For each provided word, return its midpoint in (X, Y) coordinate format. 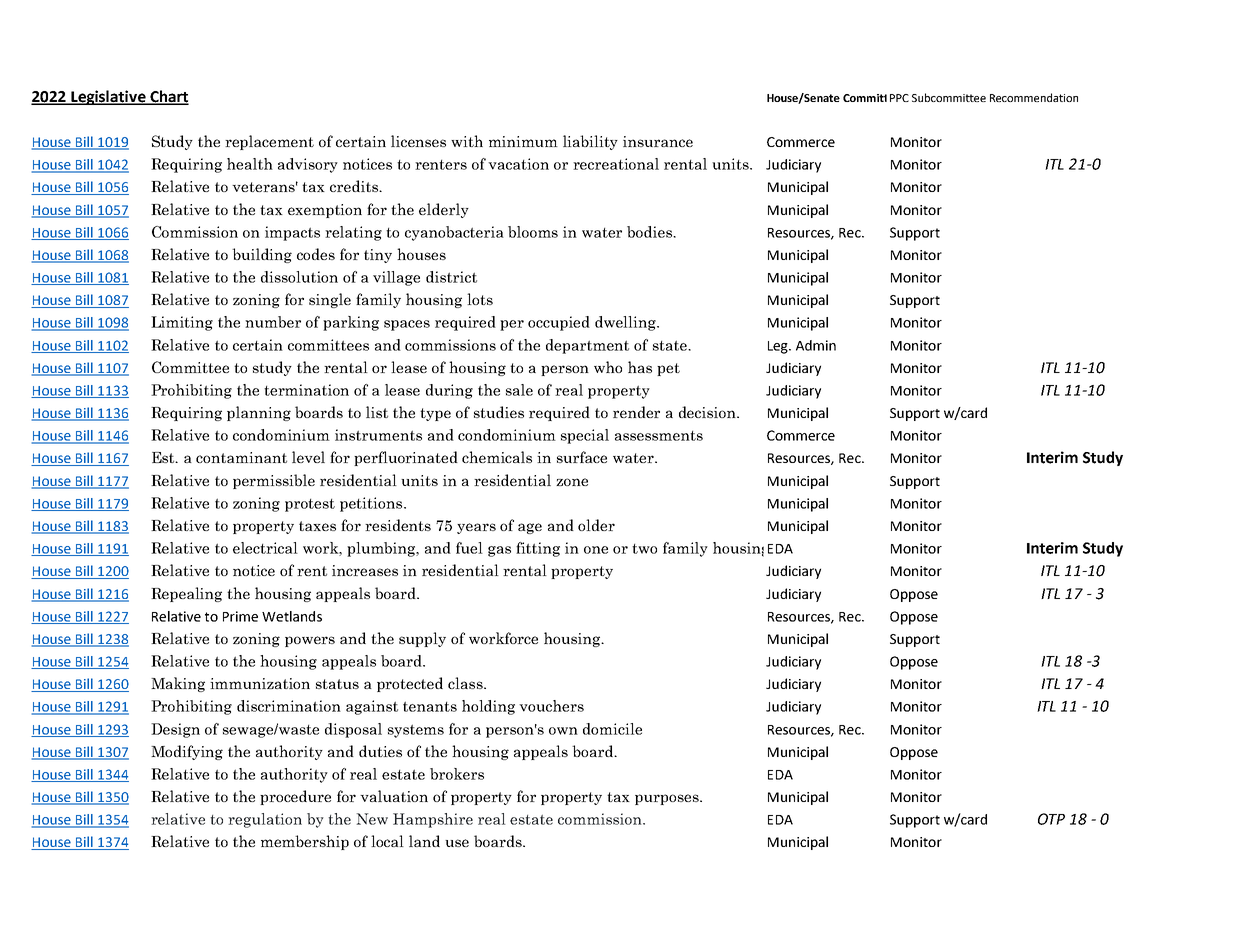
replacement (269, 142)
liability (590, 142)
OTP (1051, 819)
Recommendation (1034, 97)
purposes (668, 799)
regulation (265, 820)
